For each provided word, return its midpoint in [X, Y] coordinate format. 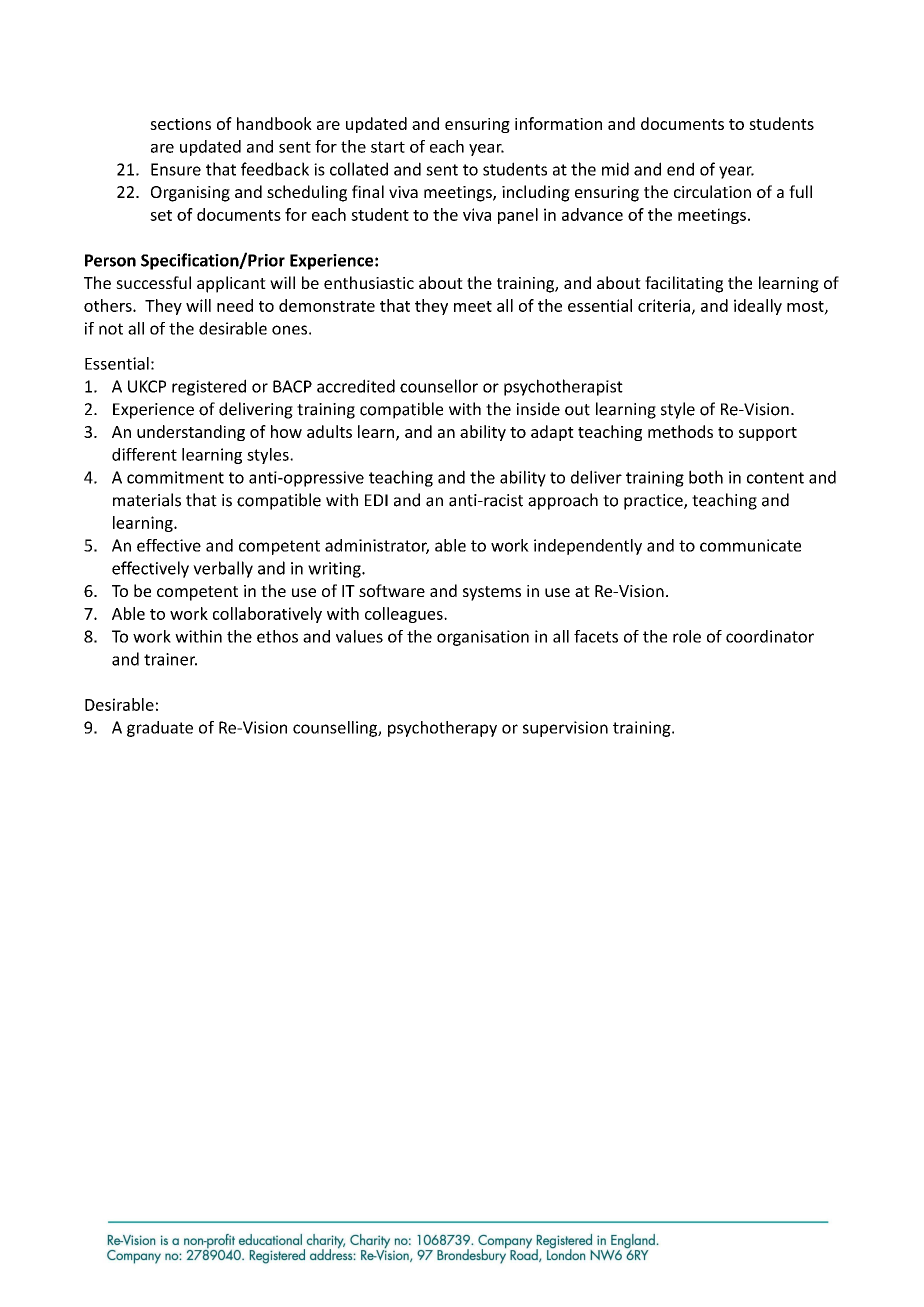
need [235, 305]
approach [563, 501]
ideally [758, 307]
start [388, 147]
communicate [750, 545]
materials [147, 500]
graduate [160, 729]
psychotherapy [442, 729]
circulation [712, 191]
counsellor [439, 386]
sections [180, 124]
